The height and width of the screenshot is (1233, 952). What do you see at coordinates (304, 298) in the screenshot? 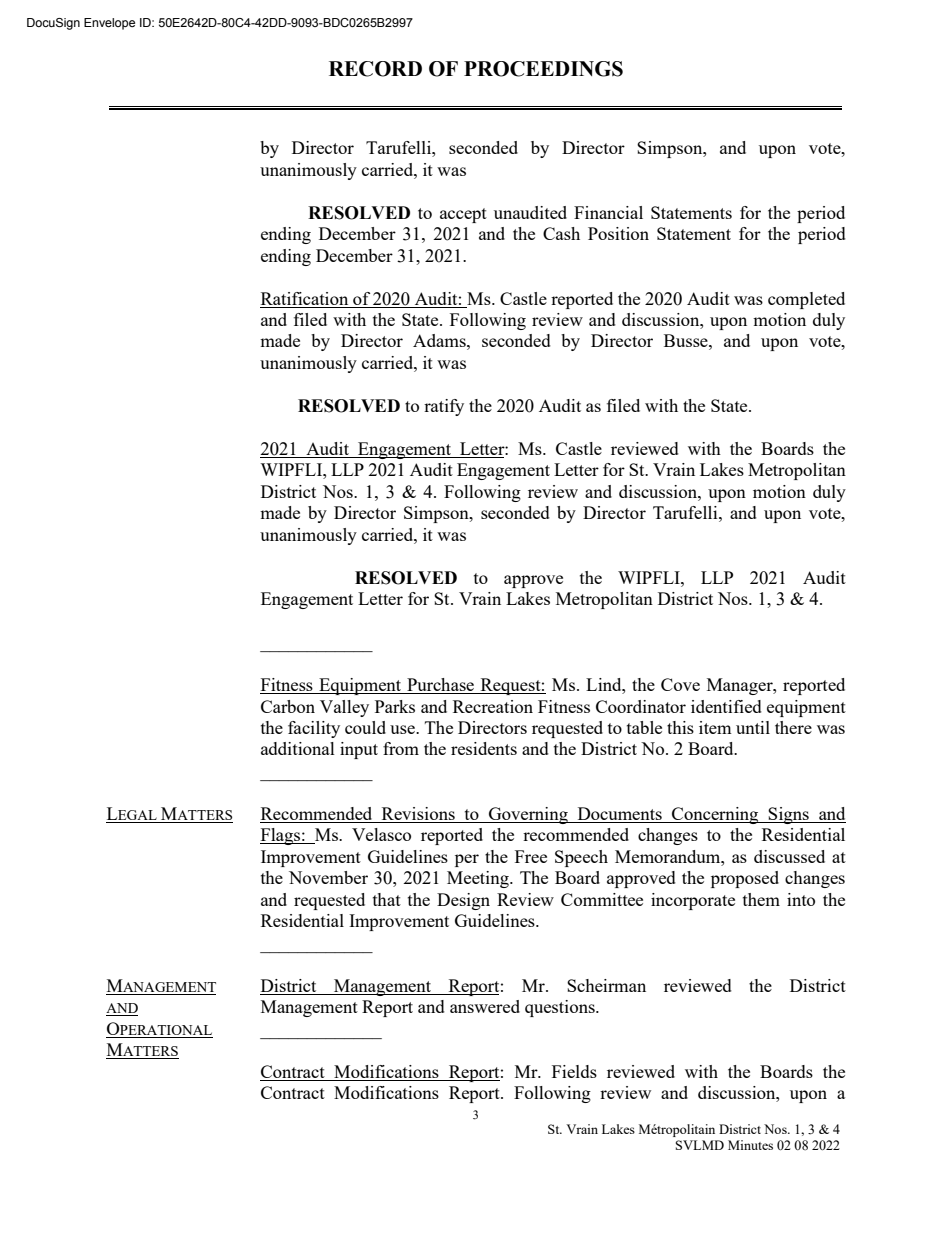
I see `Ratification` at bounding box center [304, 298].
